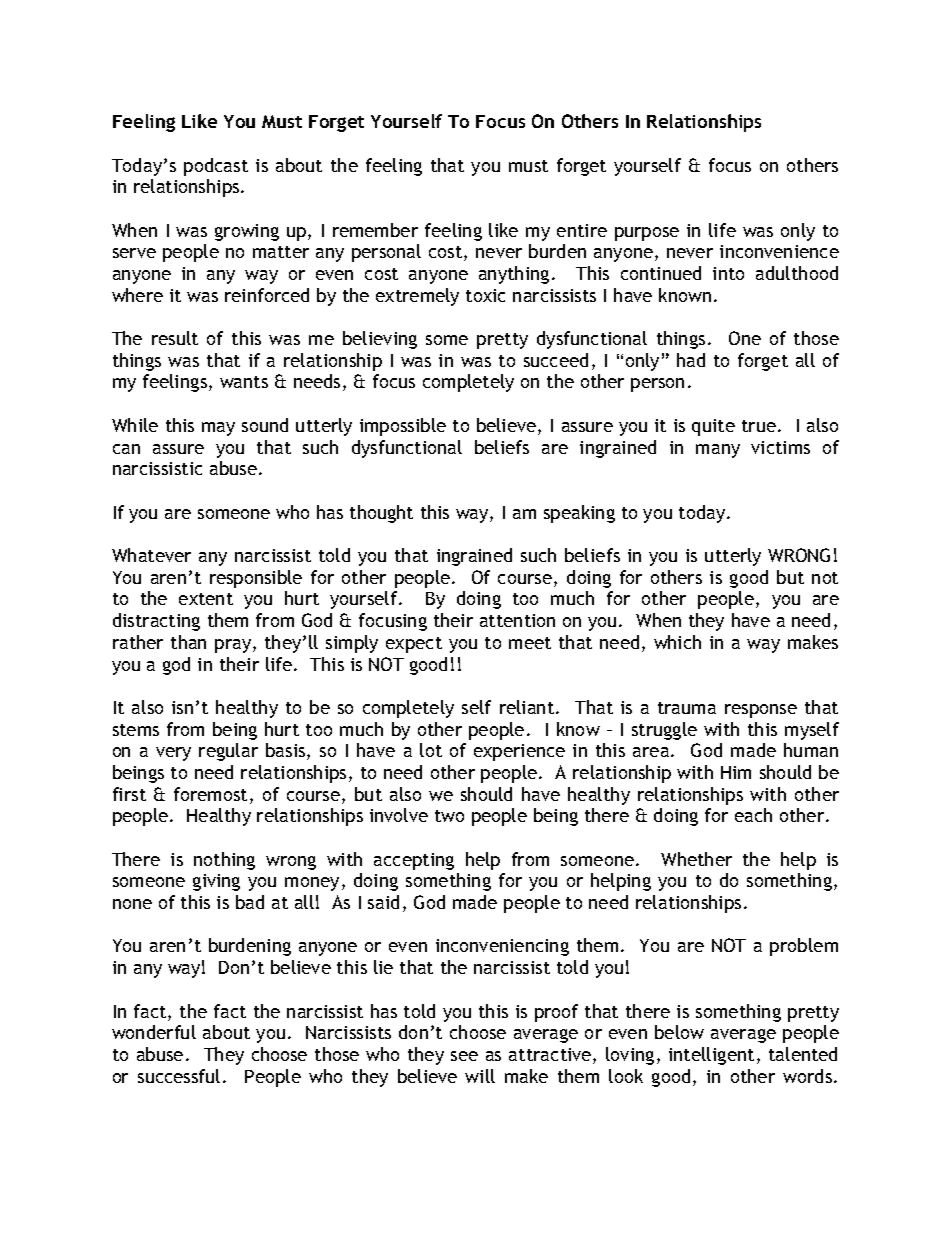  I want to click on podcast, so click(216, 167).
